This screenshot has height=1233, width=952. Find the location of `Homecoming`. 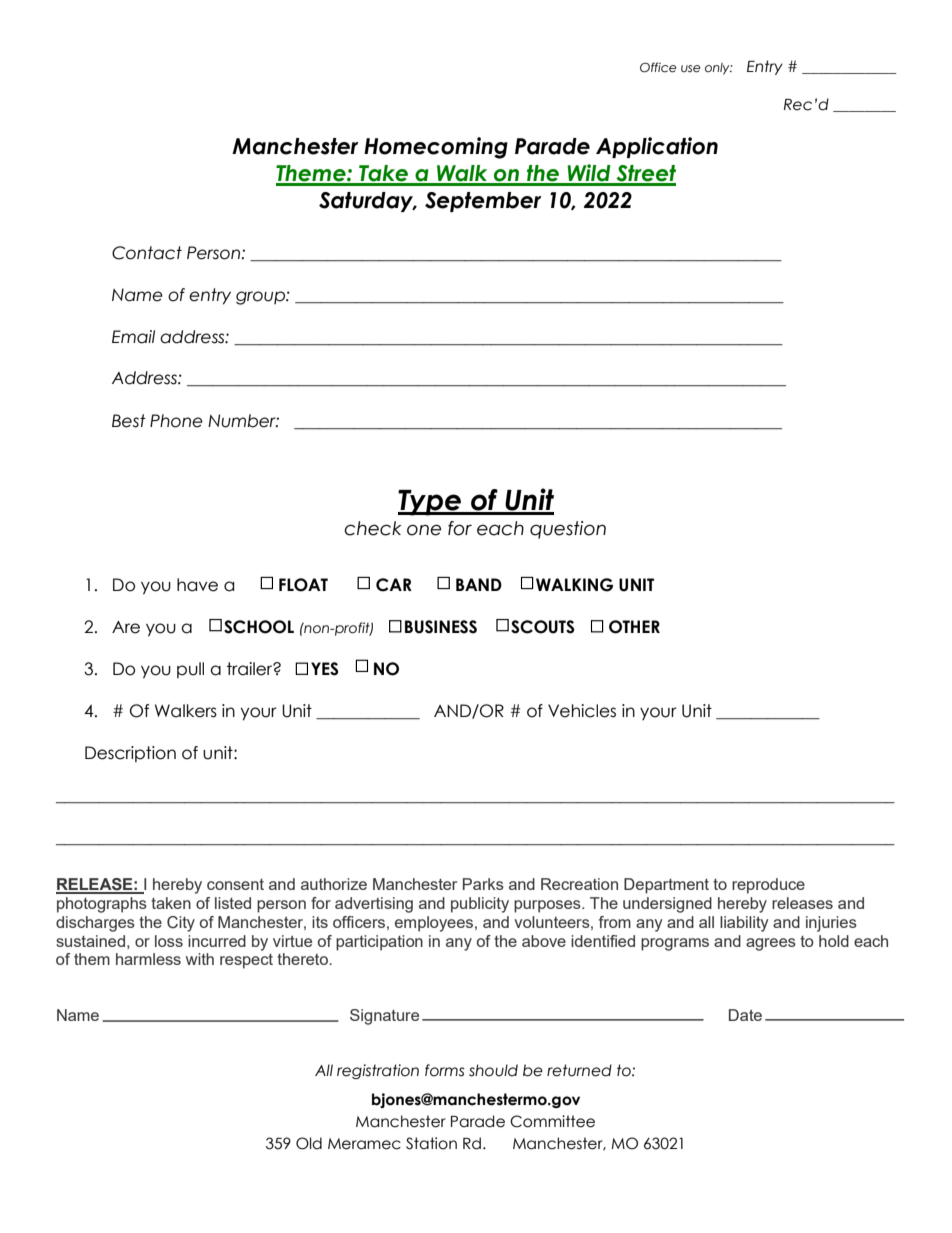

Homecoming is located at coordinates (436, 148).
